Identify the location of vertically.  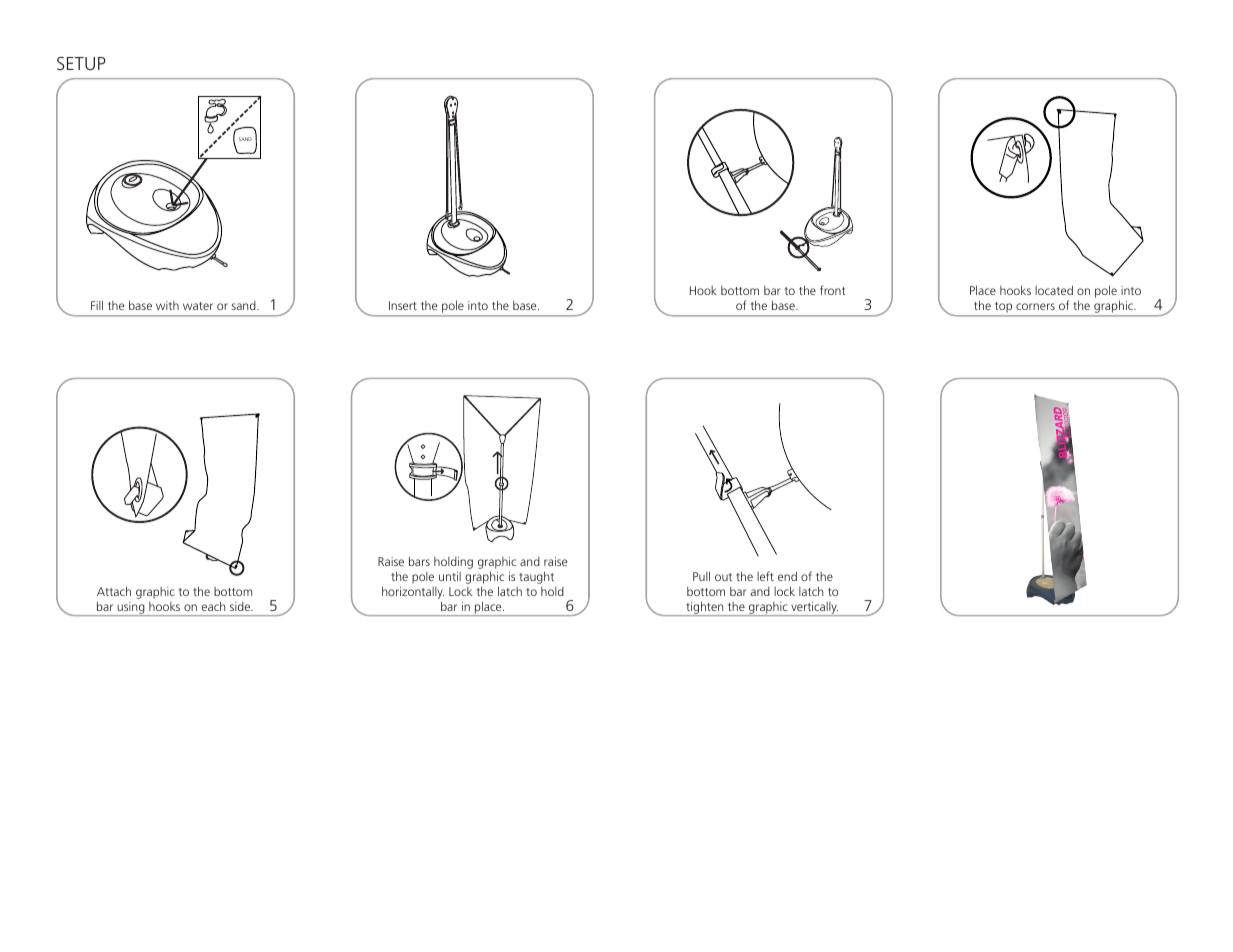
(814, 609).
